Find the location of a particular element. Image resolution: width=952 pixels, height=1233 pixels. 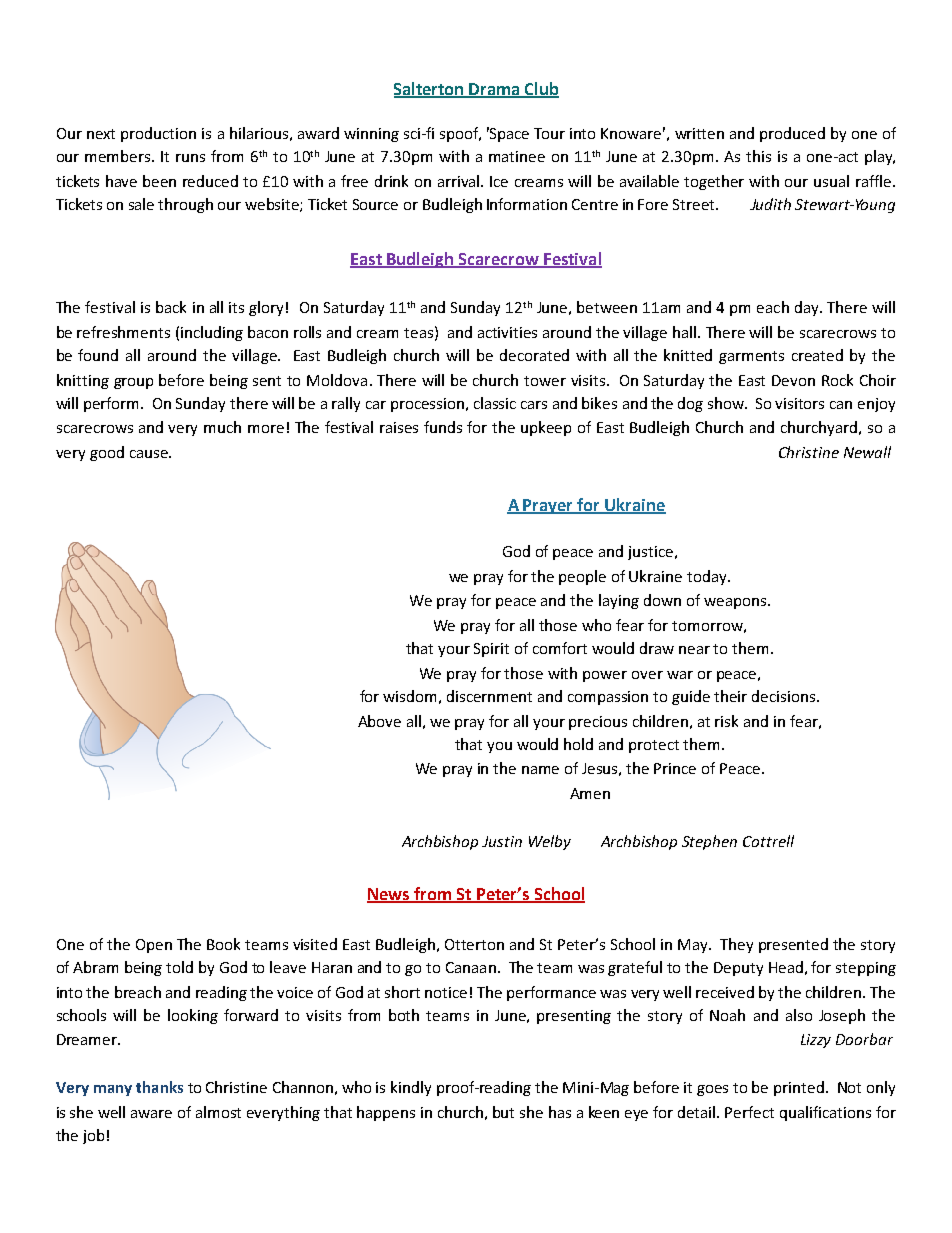

spoof is located at coordinates (460, 134).
